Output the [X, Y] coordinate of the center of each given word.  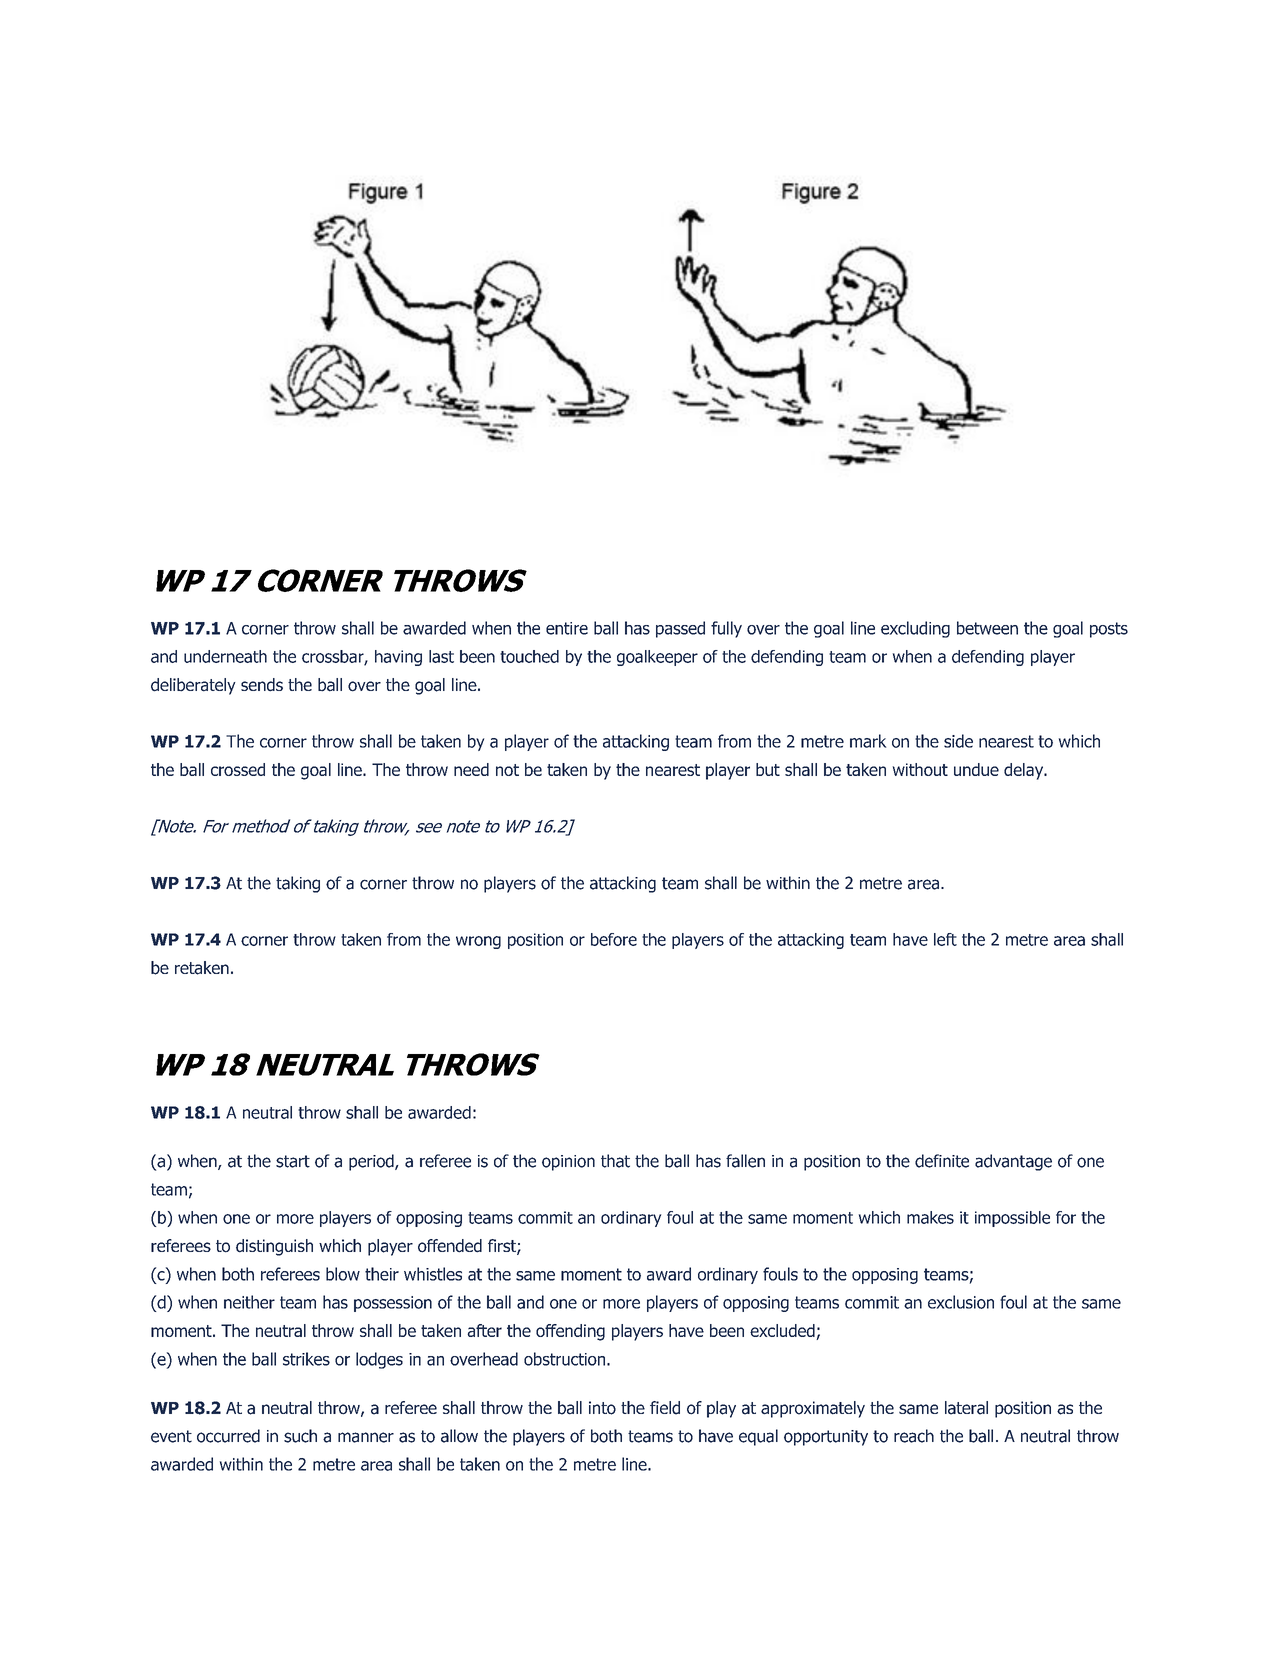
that [615, 1161]
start [293, 1161]
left [945, 939]
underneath [225, 656]
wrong [478, 942]
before [614, 939]
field [665, 1408]
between [987, 628]
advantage [1013, 1162]
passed [680, 629]
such [300, 1436]
